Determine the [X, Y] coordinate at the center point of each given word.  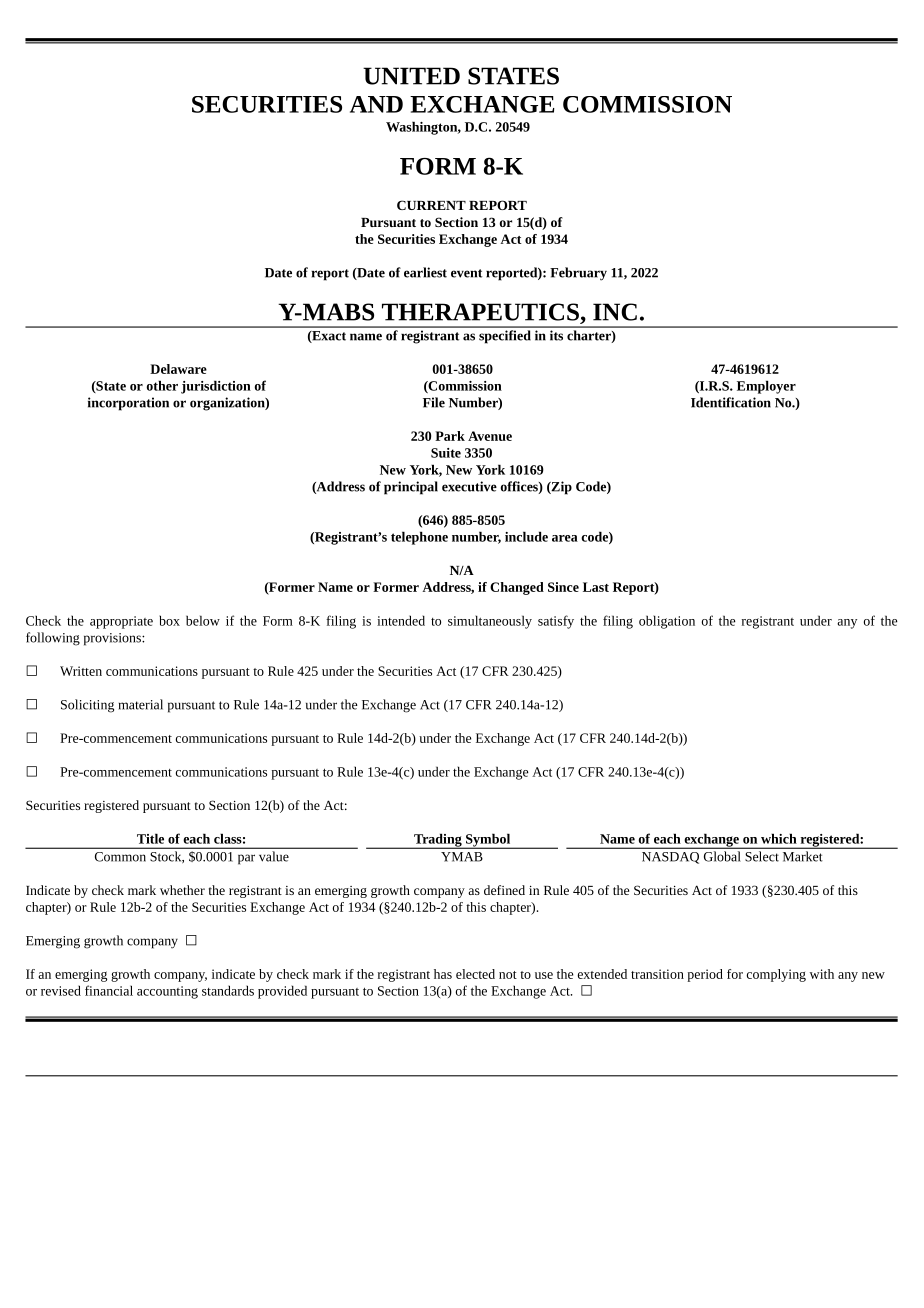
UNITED [411, 76]
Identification [731, 402]
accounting [167, 992]
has [443, 974]
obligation [667, 622]
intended [401, 620]
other [162, 385]
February [578, 274]
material [141, 704]
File [434, 402]
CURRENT [431, 205]
